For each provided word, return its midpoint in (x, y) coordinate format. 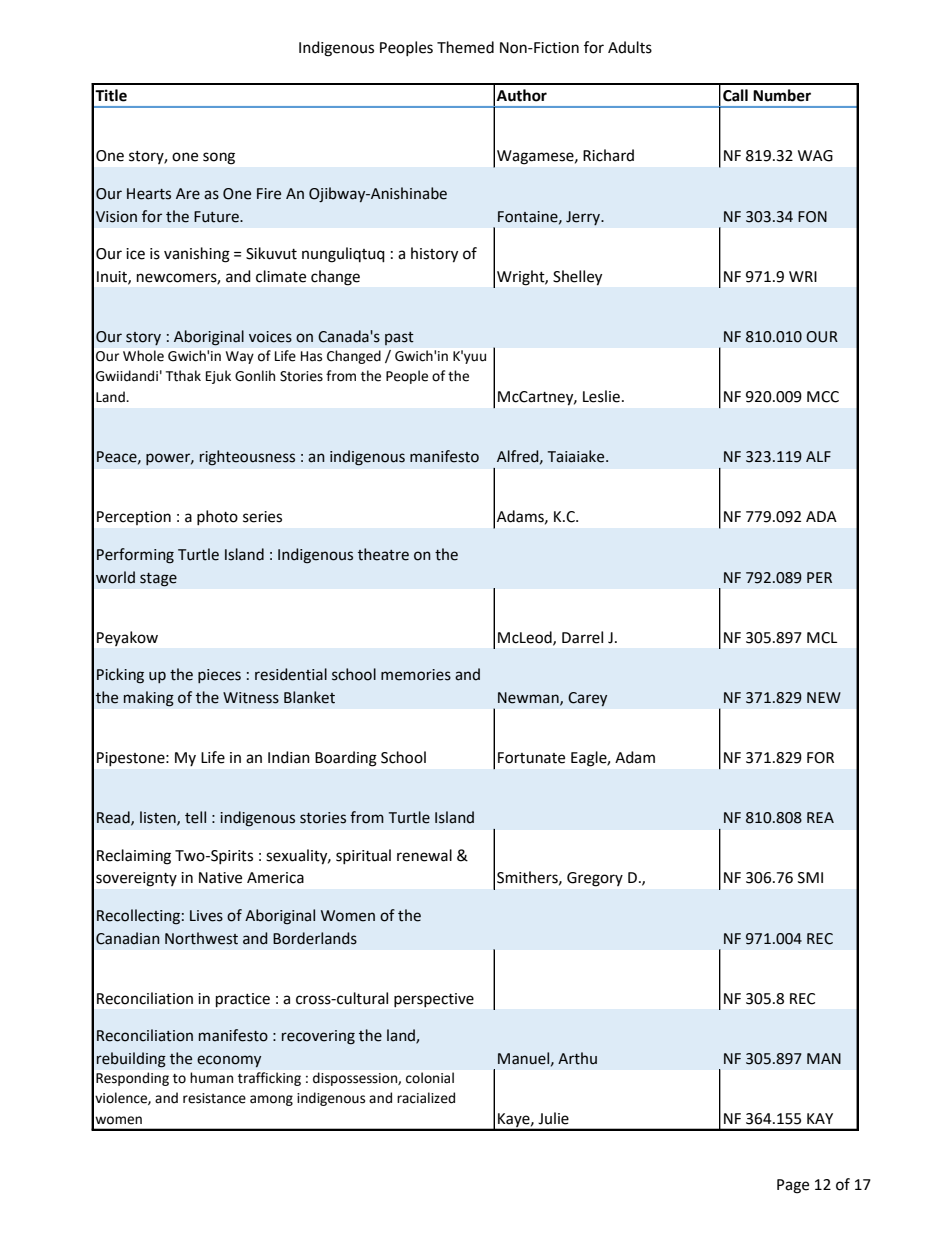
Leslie (601, 396)
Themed (465, 47)
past (399, 338)
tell (195, 817)
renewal (424, 855)
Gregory (595, 879)
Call (735, 95)
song (219, 158)
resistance (214, 1098)
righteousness (247, 458)
